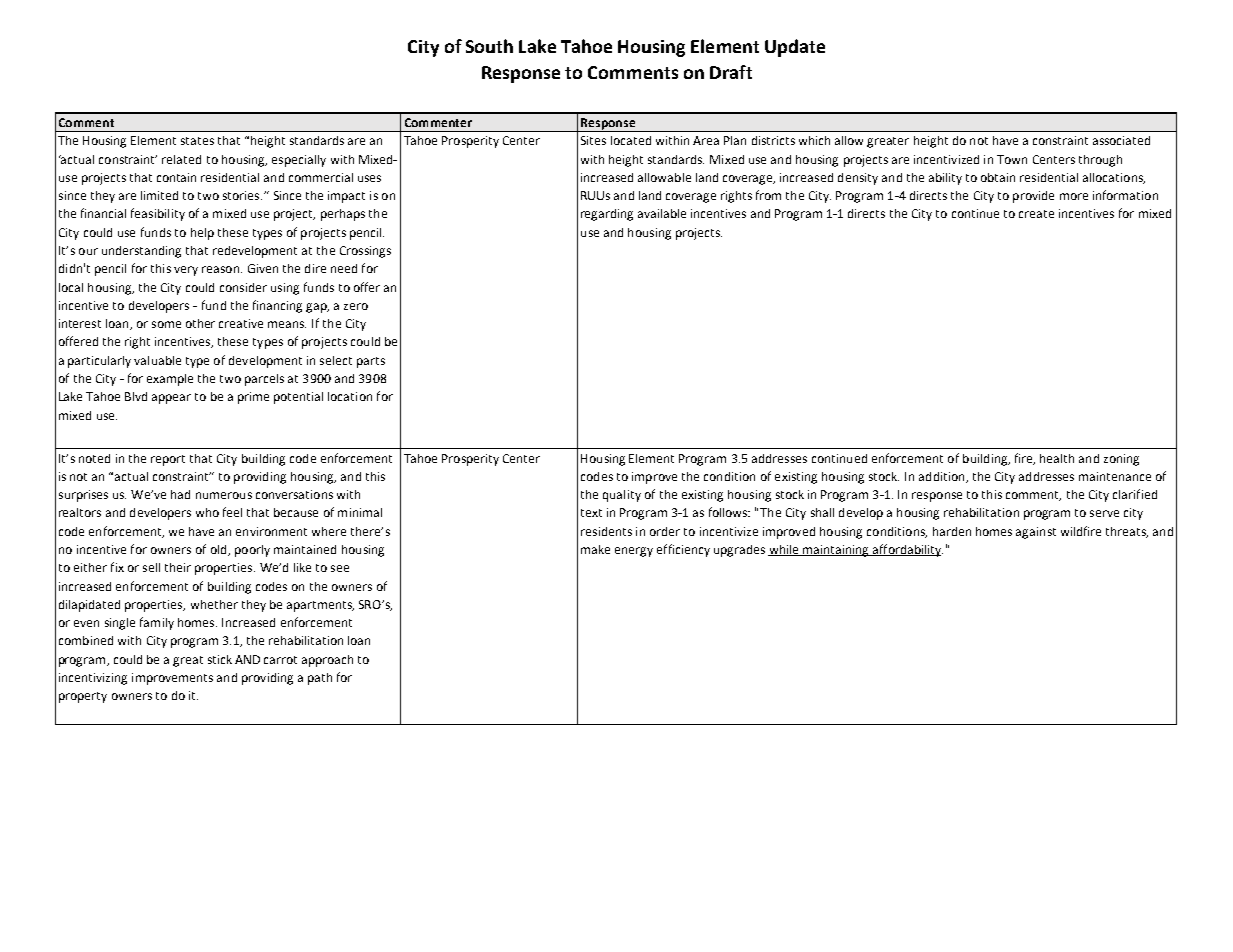 The image size is (1233, 952). What do you see at coordinates (795, 48) in the image?
I see `Update` at bounding box center [795, 48].
